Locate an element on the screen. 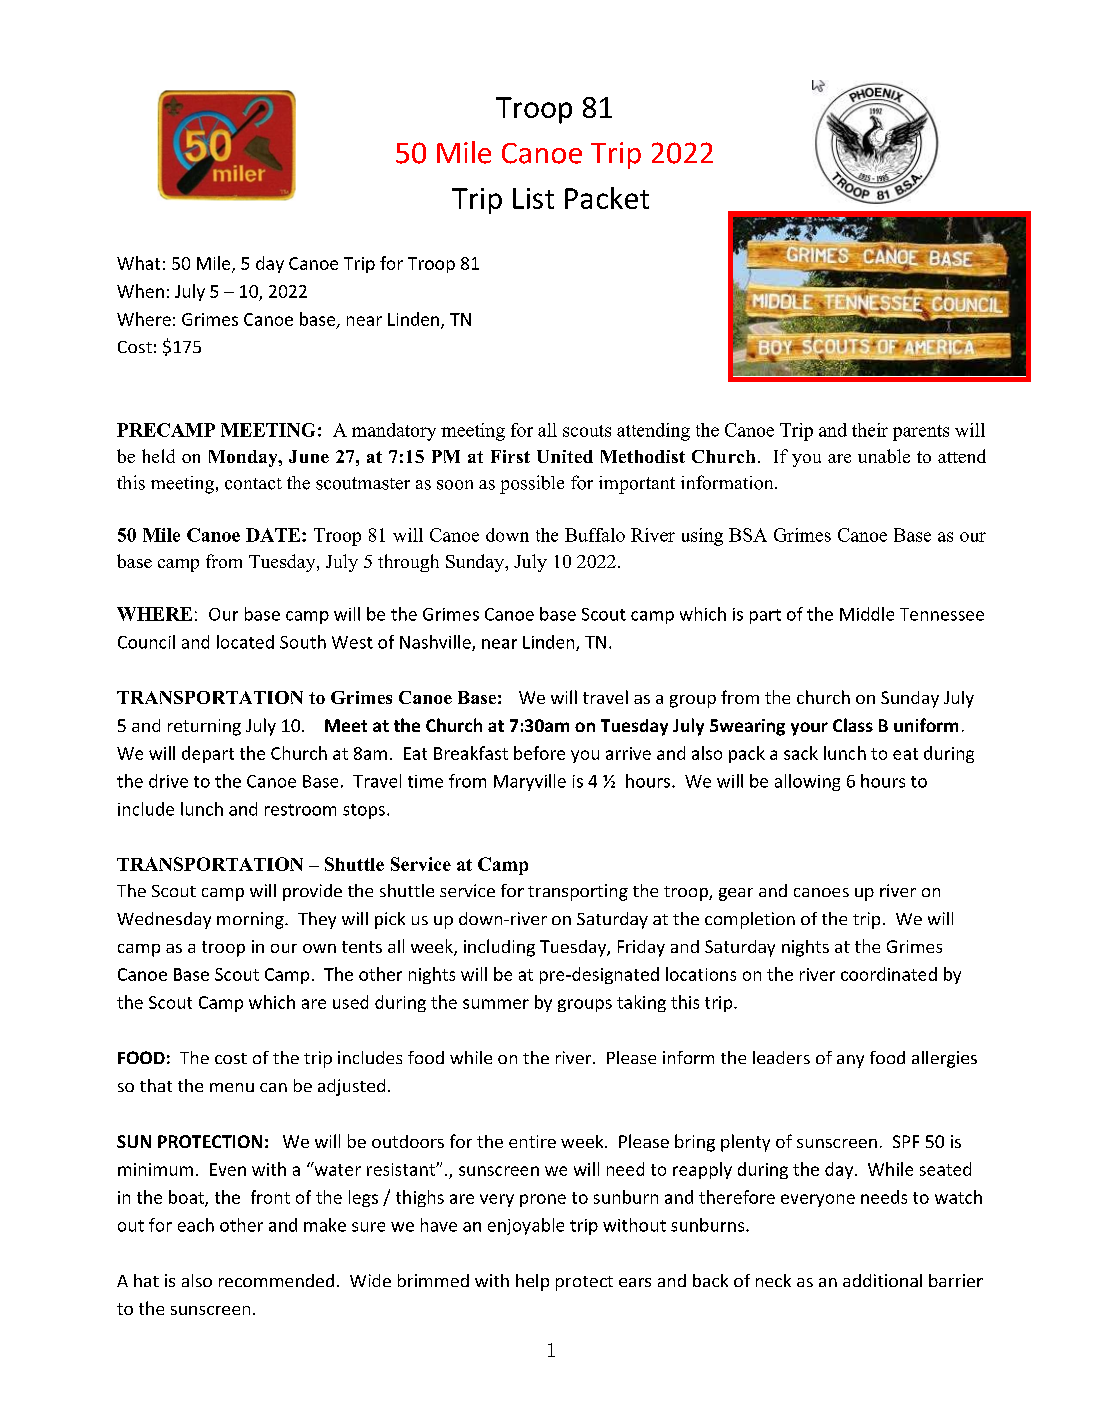 The image size is (1103, 1428). List is located at coordinates (533, 198).
